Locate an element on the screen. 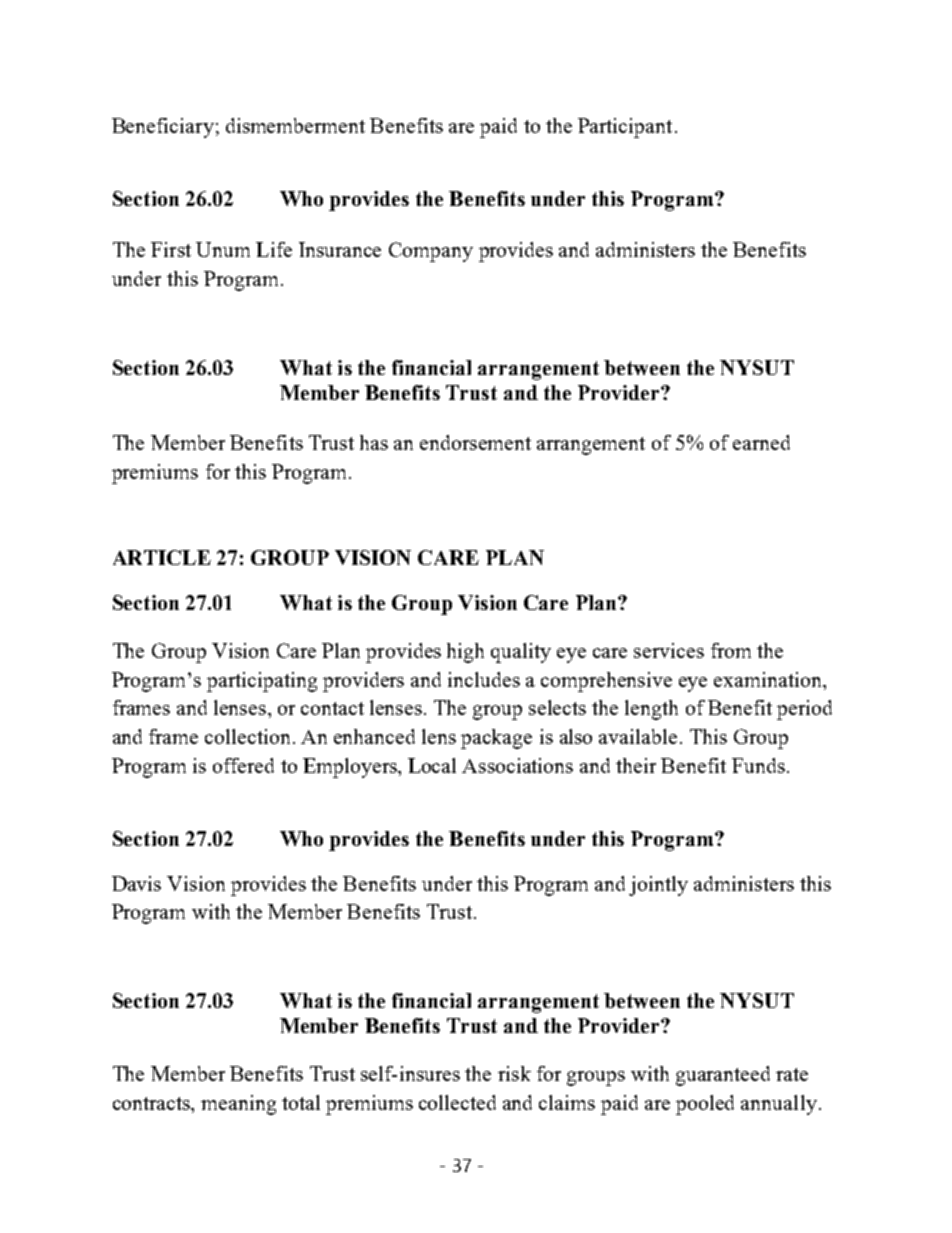  Local is located at coordinates (432, 765).
